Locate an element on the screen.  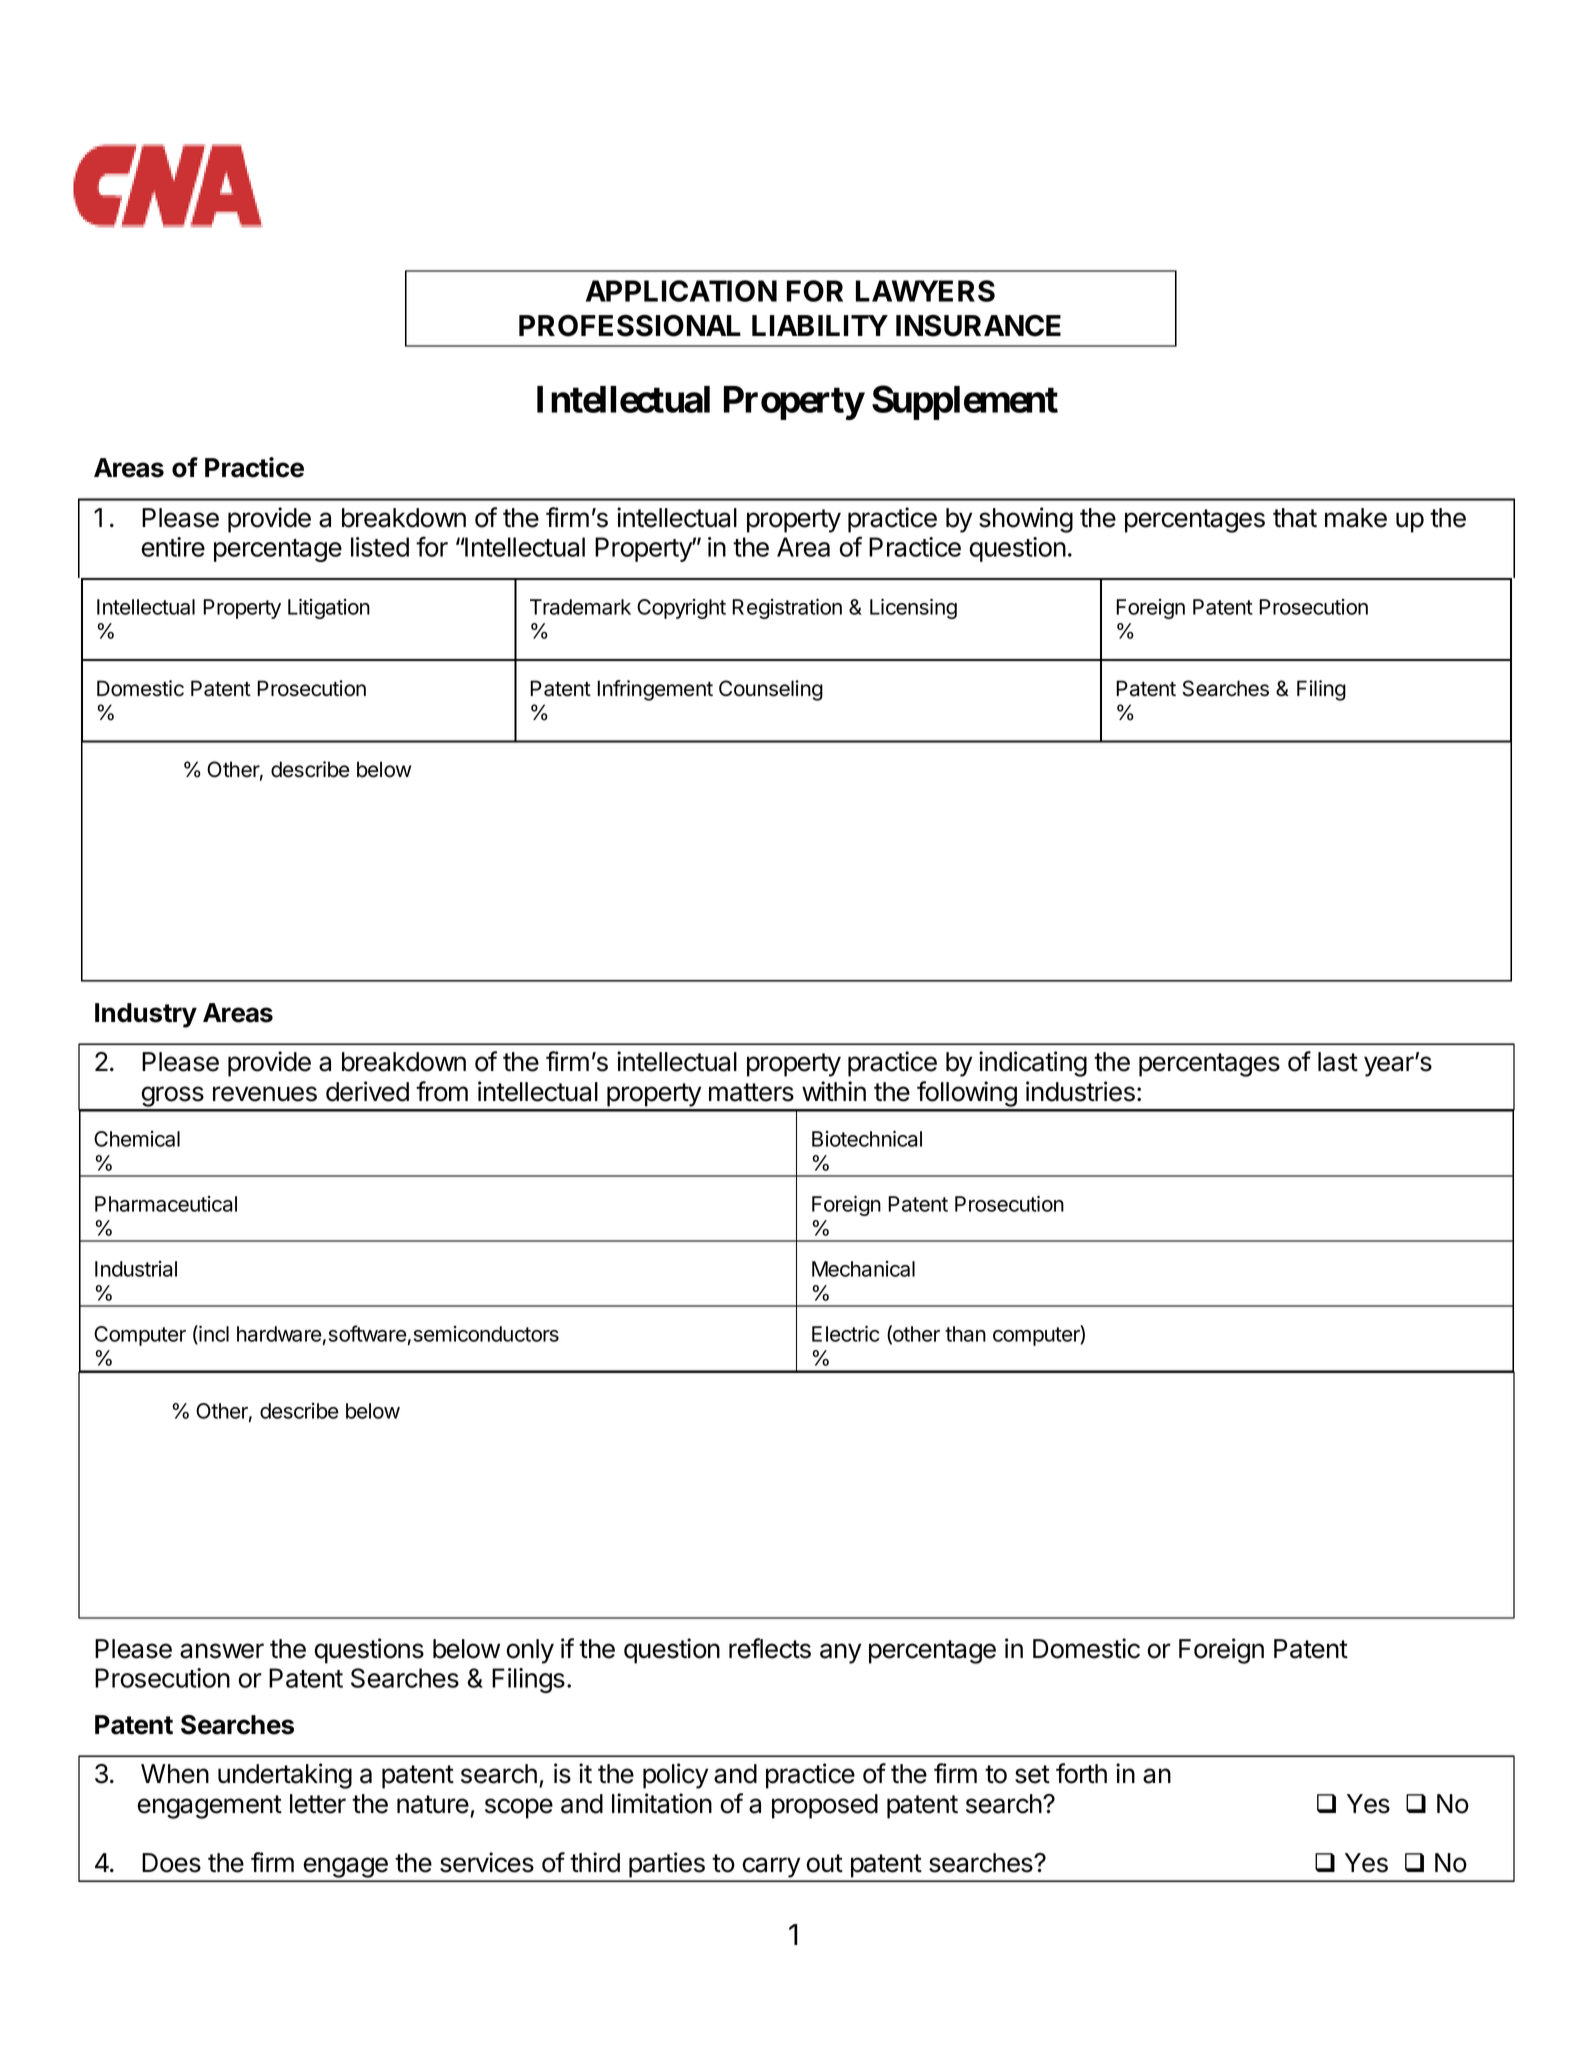
than is located at coordinates (965, 1334).
